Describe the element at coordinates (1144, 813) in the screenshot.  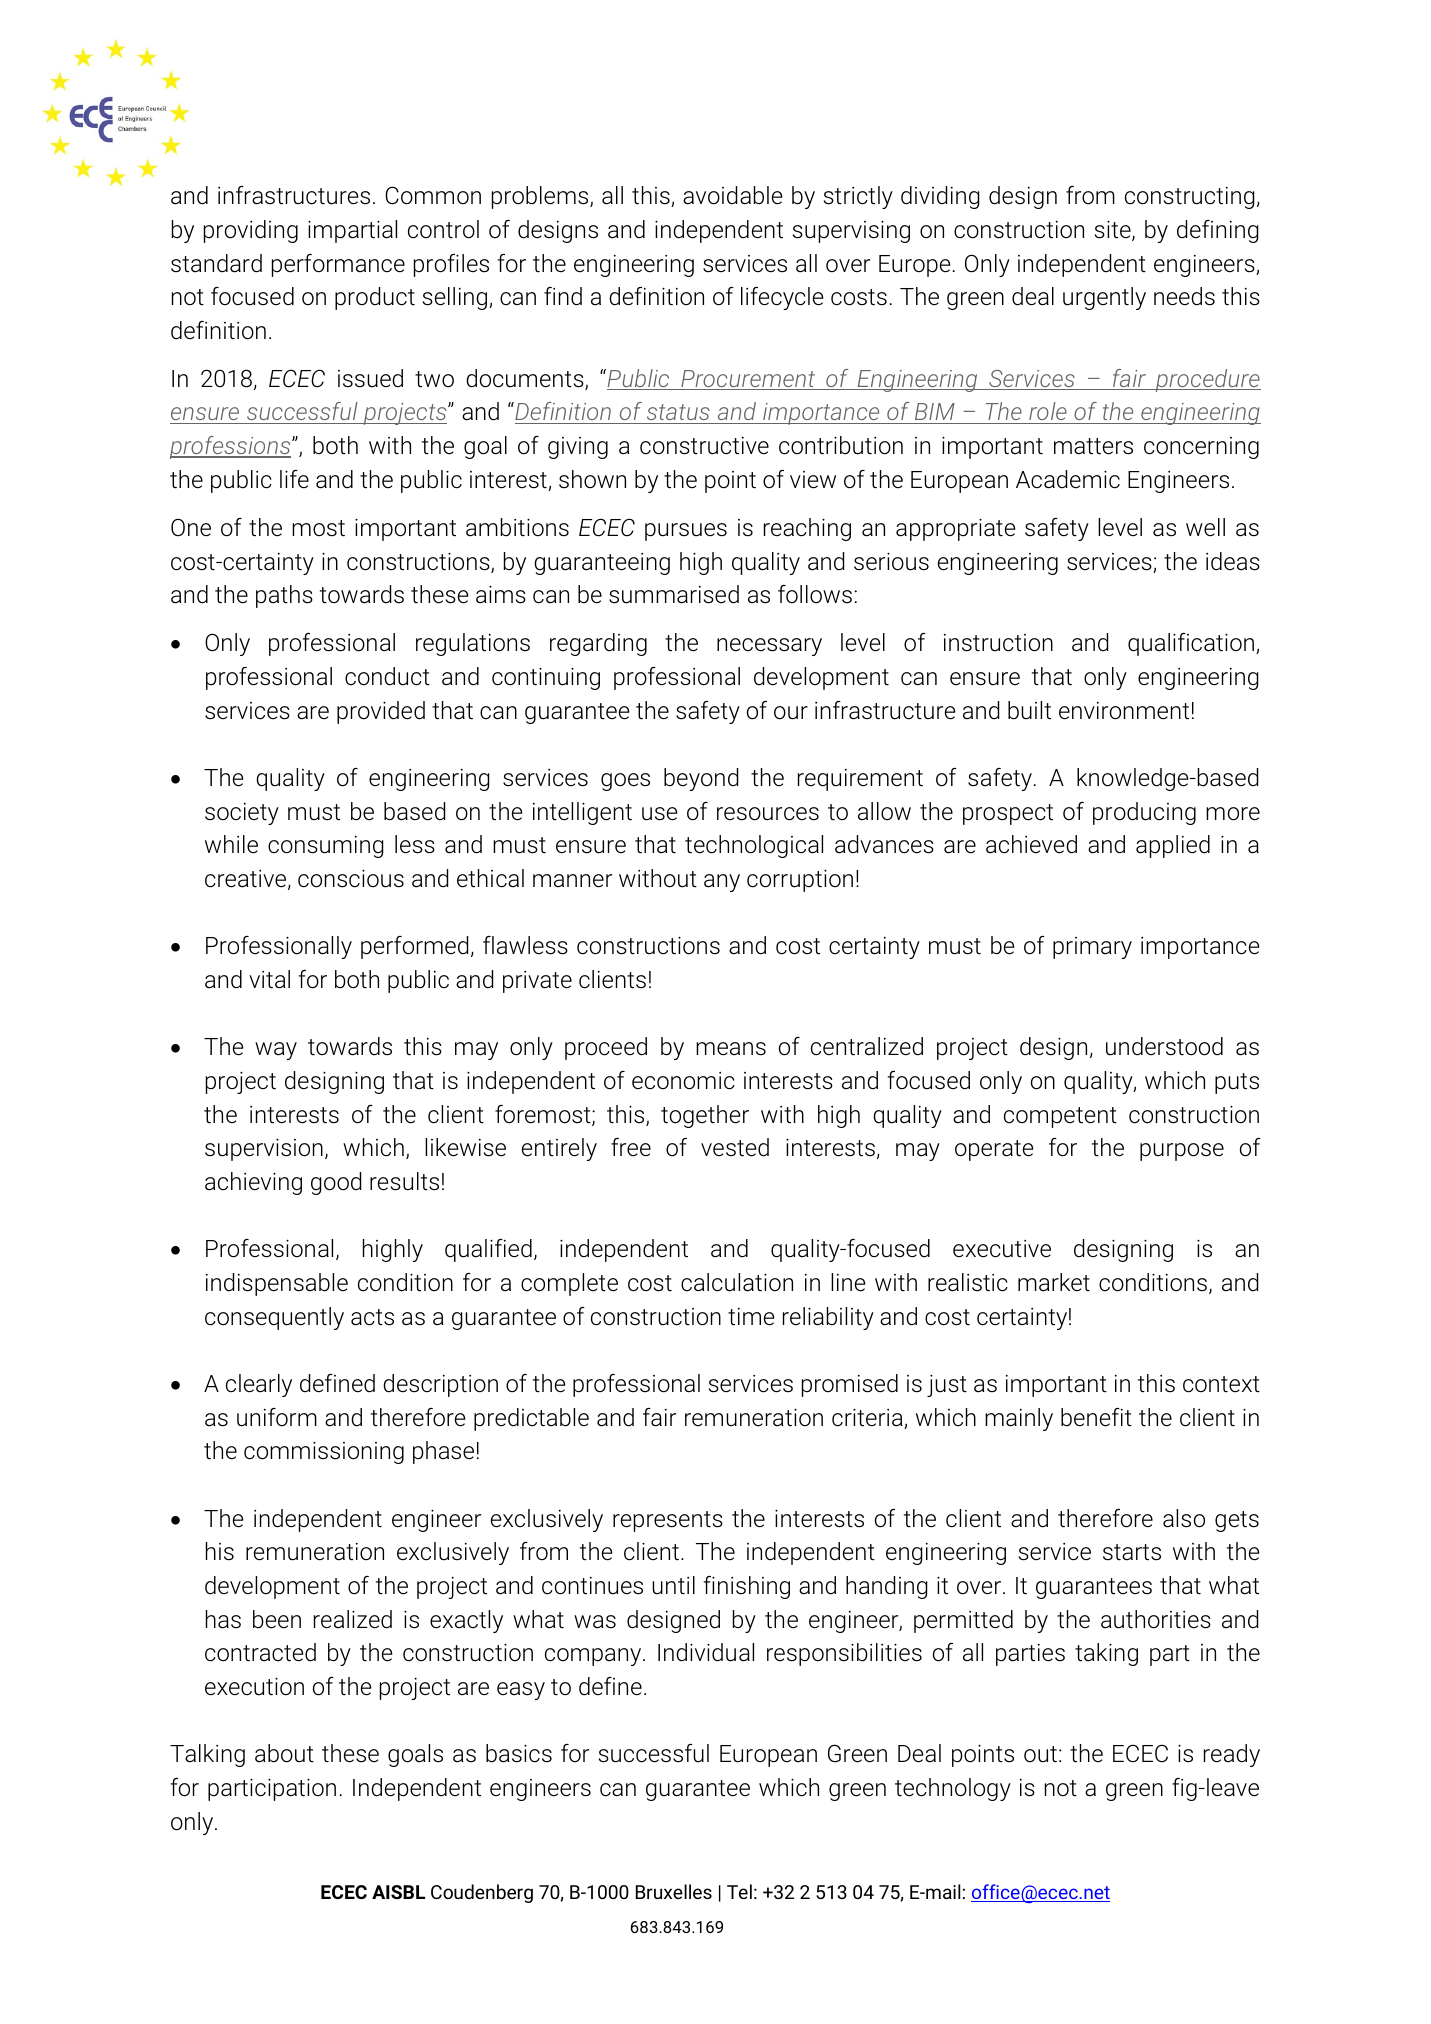
I see `producing` at that location.
